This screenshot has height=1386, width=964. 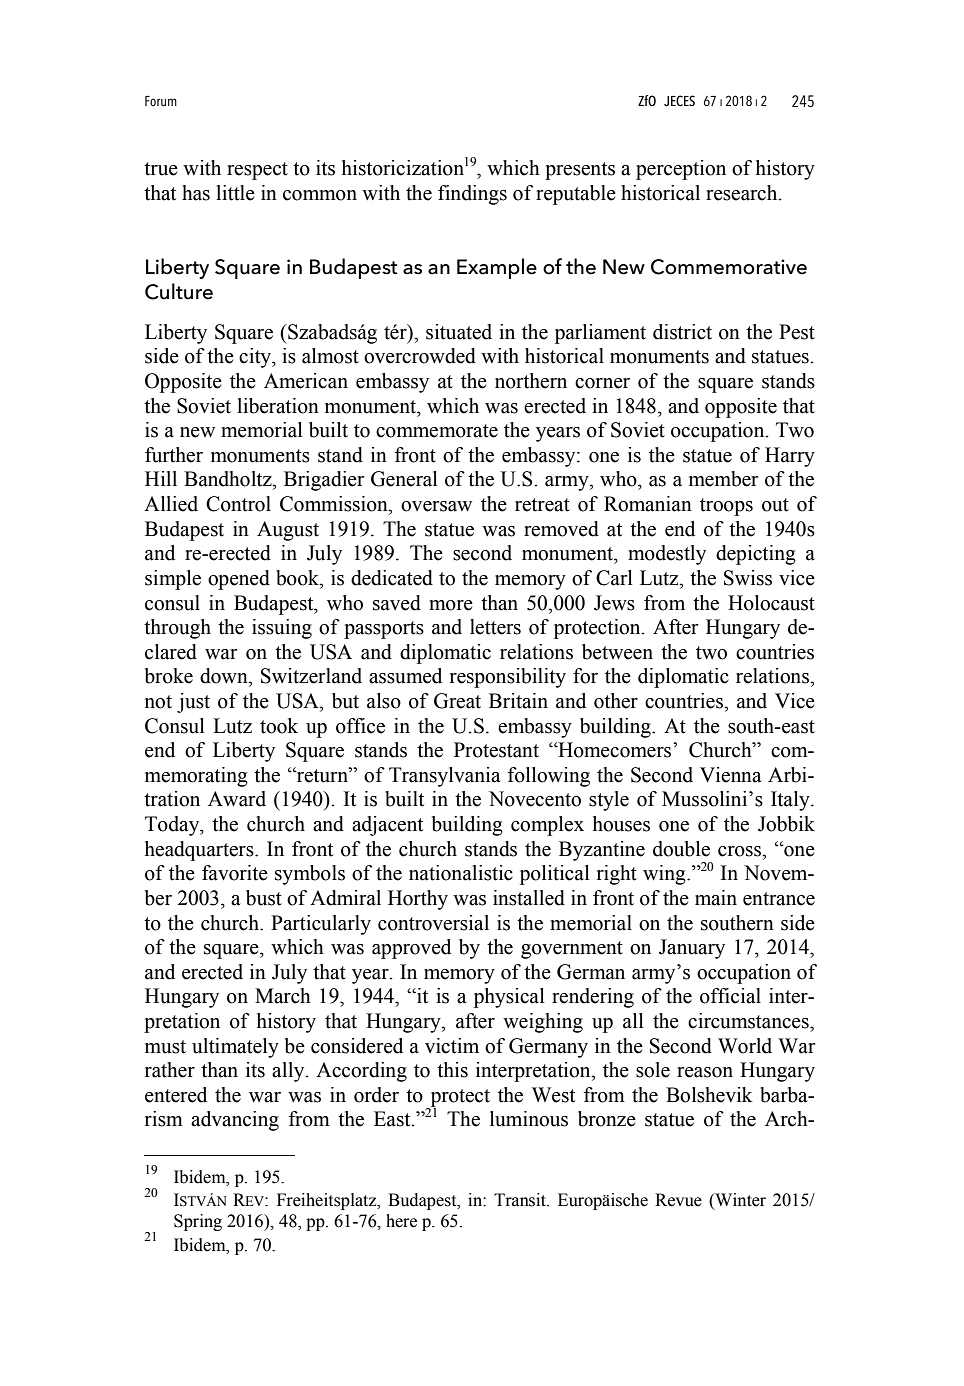 I want to click on district, so click(x=682, y=332).
